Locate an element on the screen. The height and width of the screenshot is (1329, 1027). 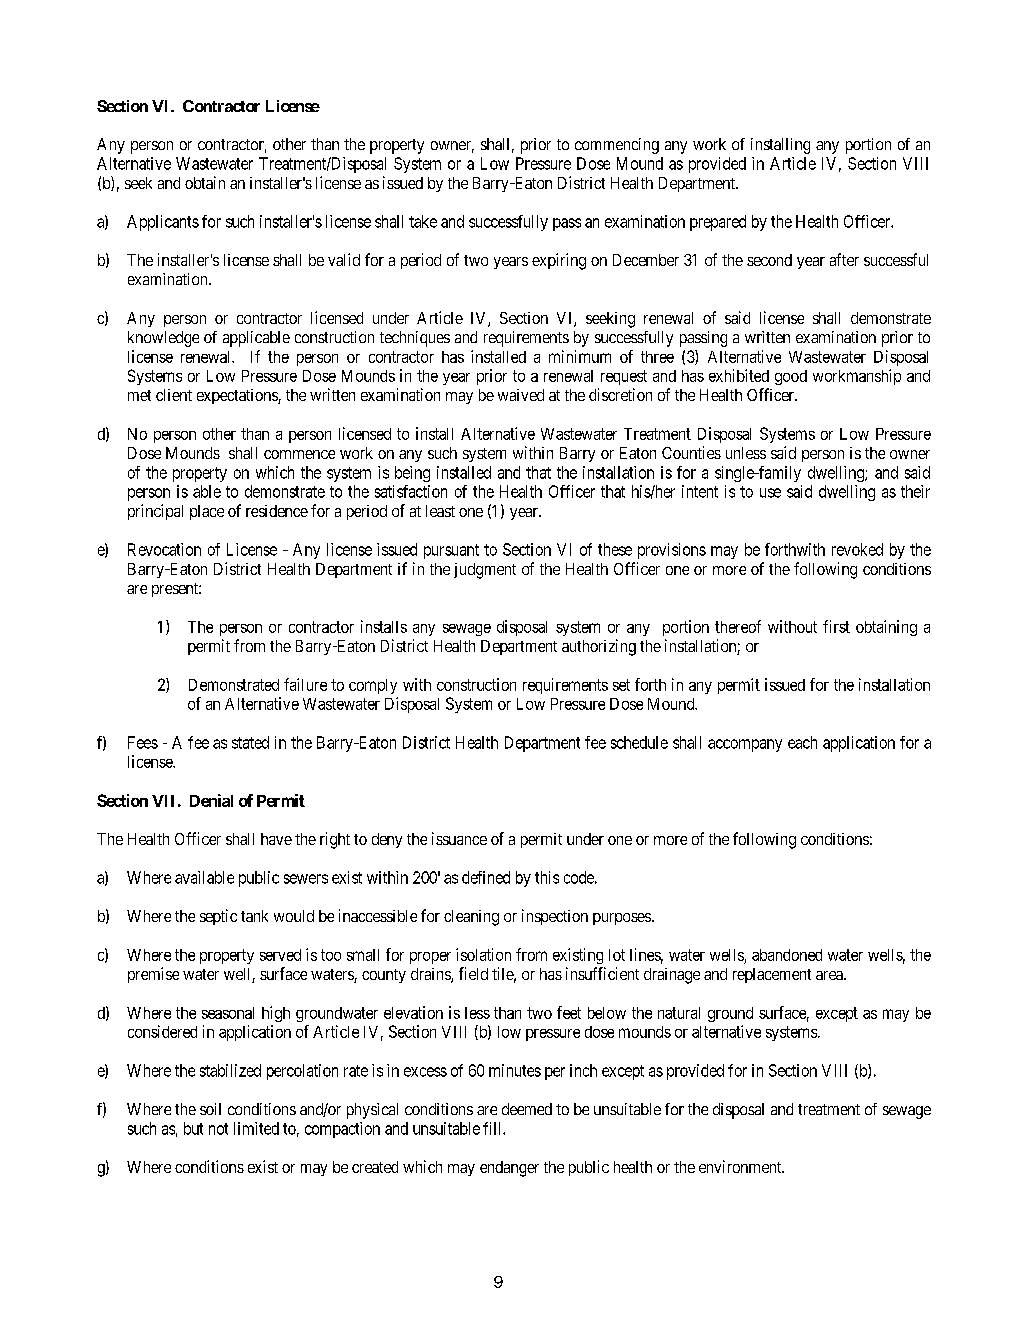
authorizing is located at coordinates (599, 647).
